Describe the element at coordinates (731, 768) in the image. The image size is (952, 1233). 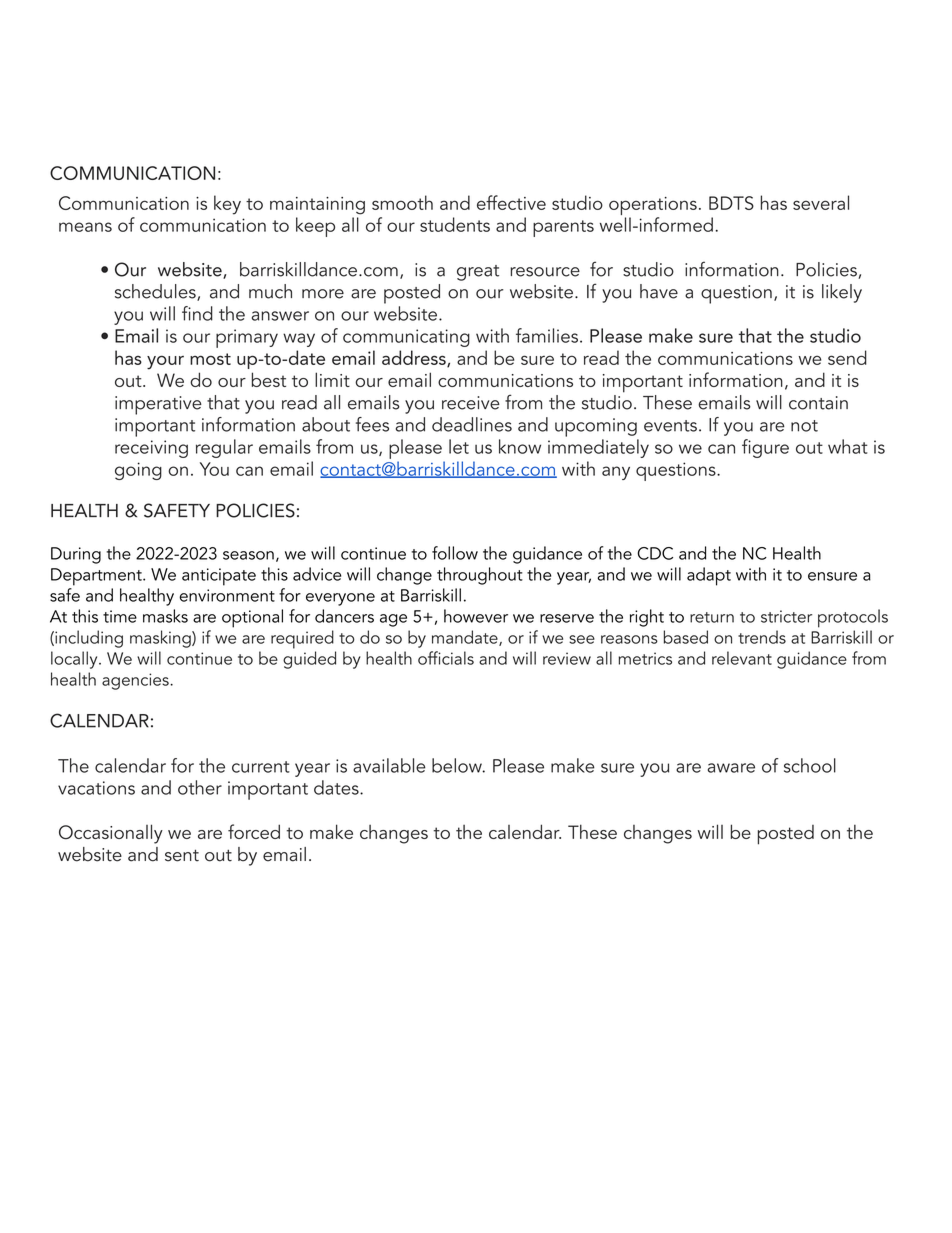
I see `aware` at that location.
